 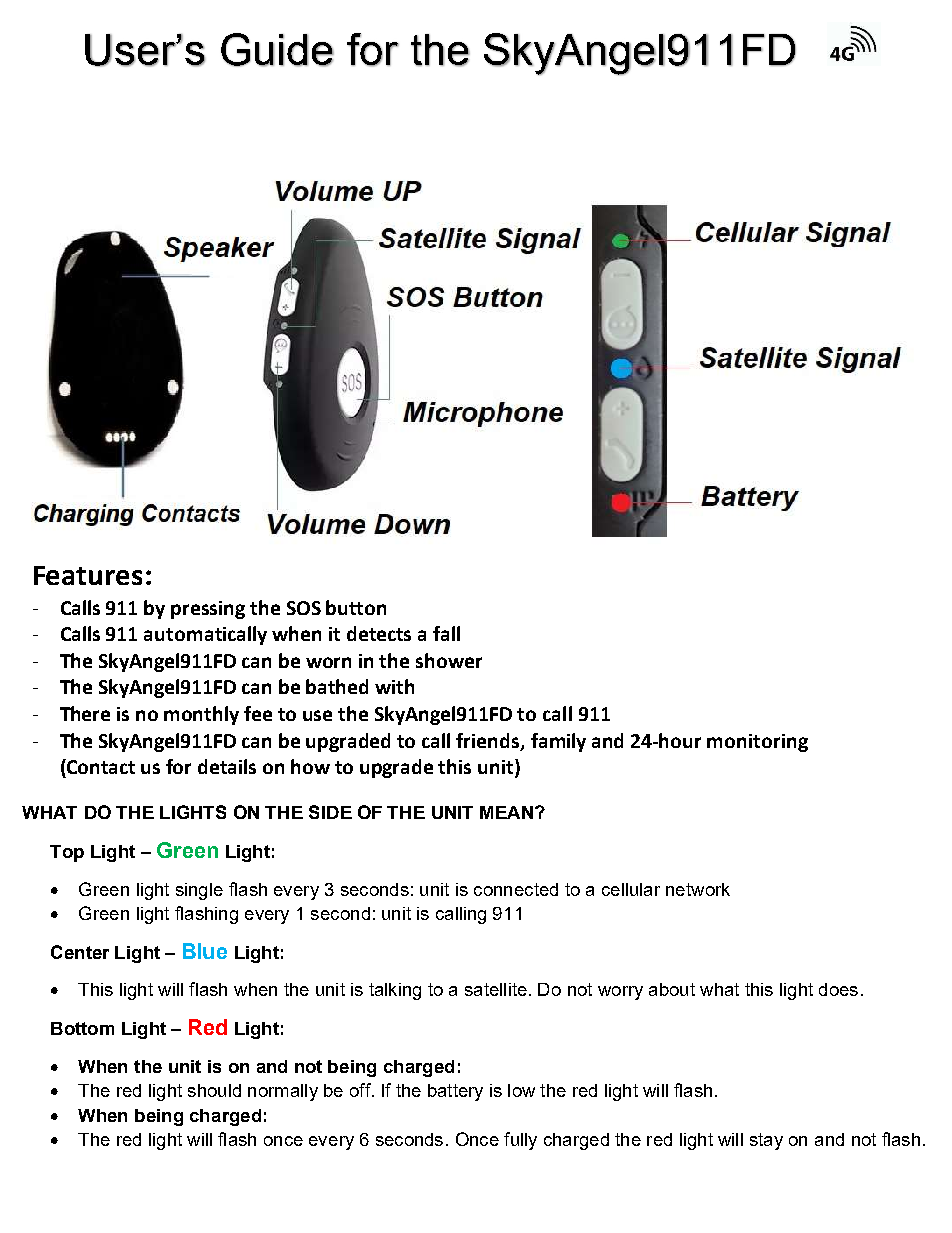 What do you see at coordinates (698, 889) in the image?
I see `network` at bounding box center [698, 889].
